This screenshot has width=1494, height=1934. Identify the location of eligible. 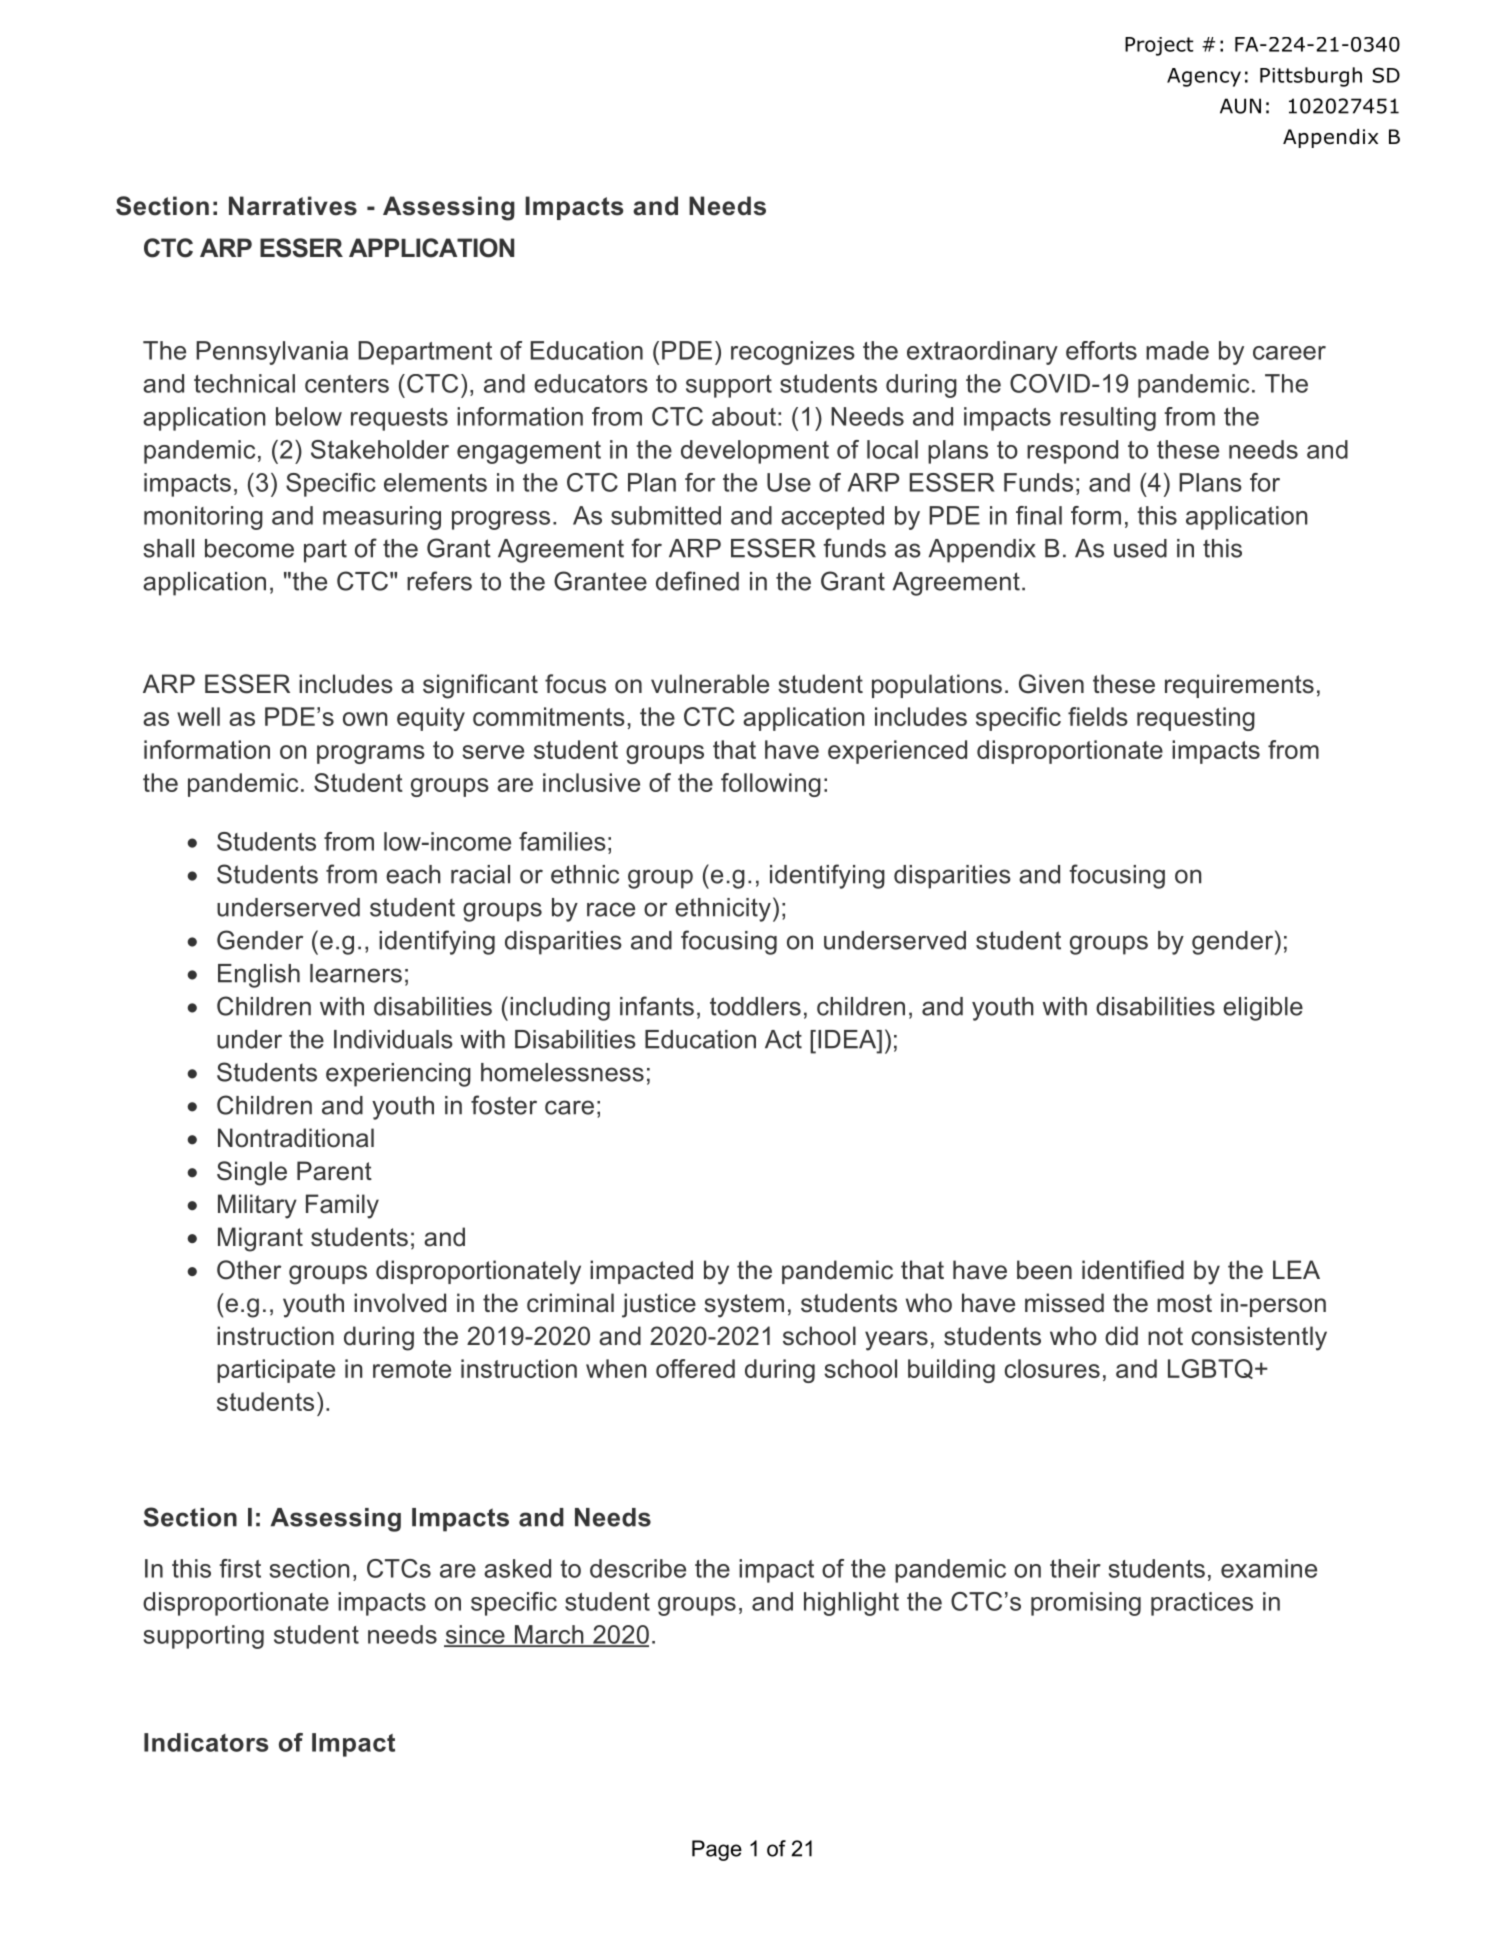
(1263, 1009).
